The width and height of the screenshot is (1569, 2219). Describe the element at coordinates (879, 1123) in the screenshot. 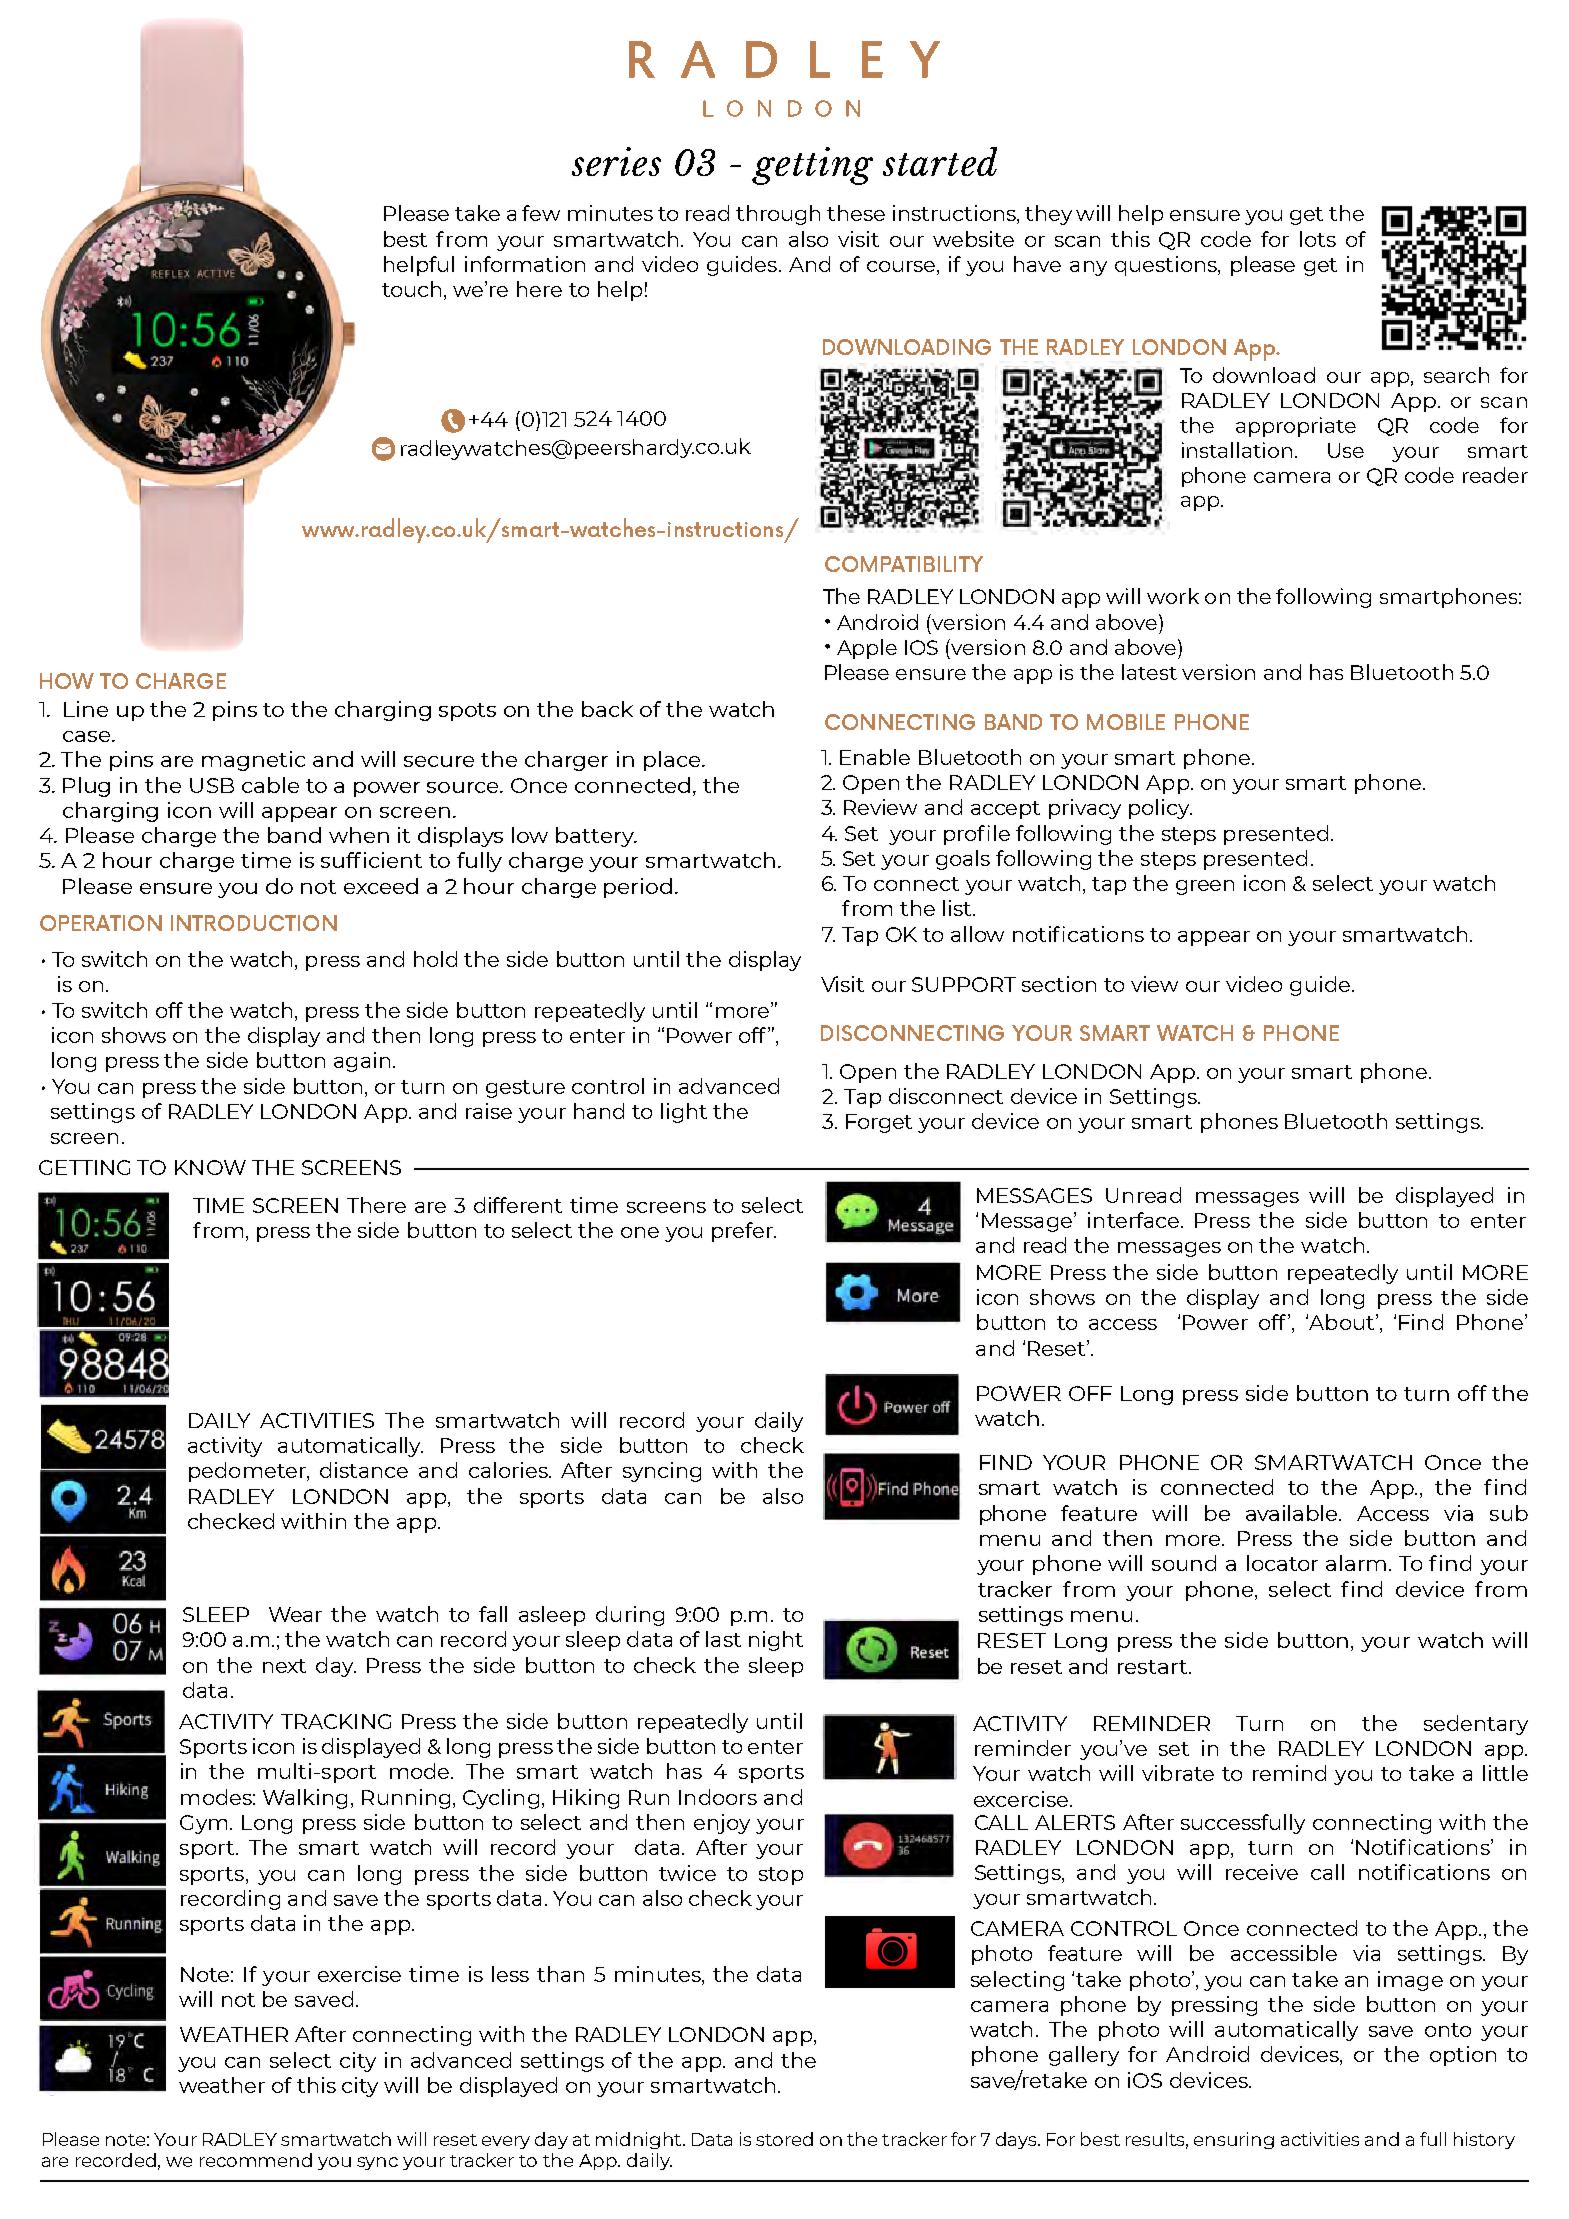

I see `Forget` at that location.
